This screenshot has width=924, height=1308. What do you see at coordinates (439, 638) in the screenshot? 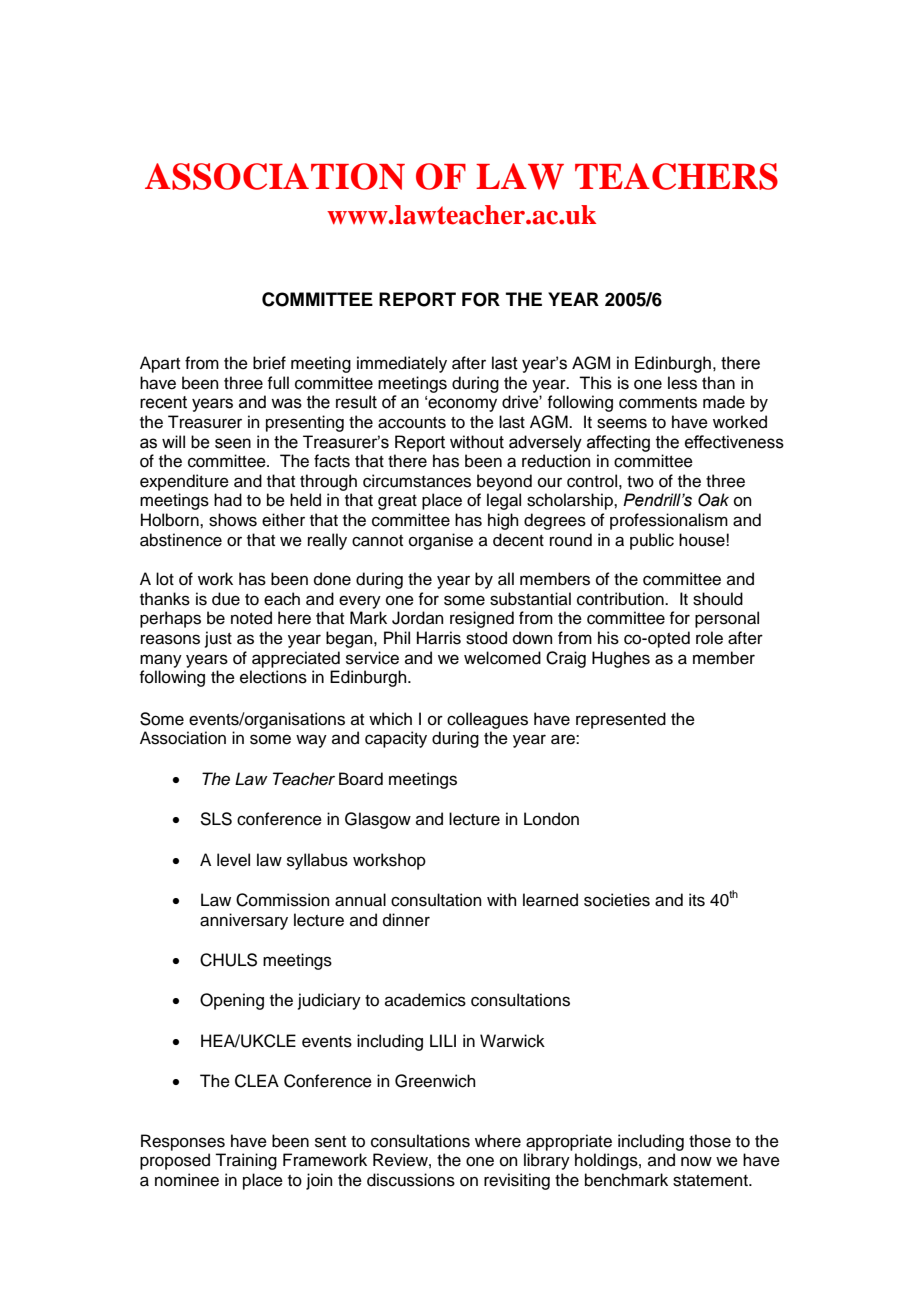
I see `Harris` at bounding box center [439, 638].
